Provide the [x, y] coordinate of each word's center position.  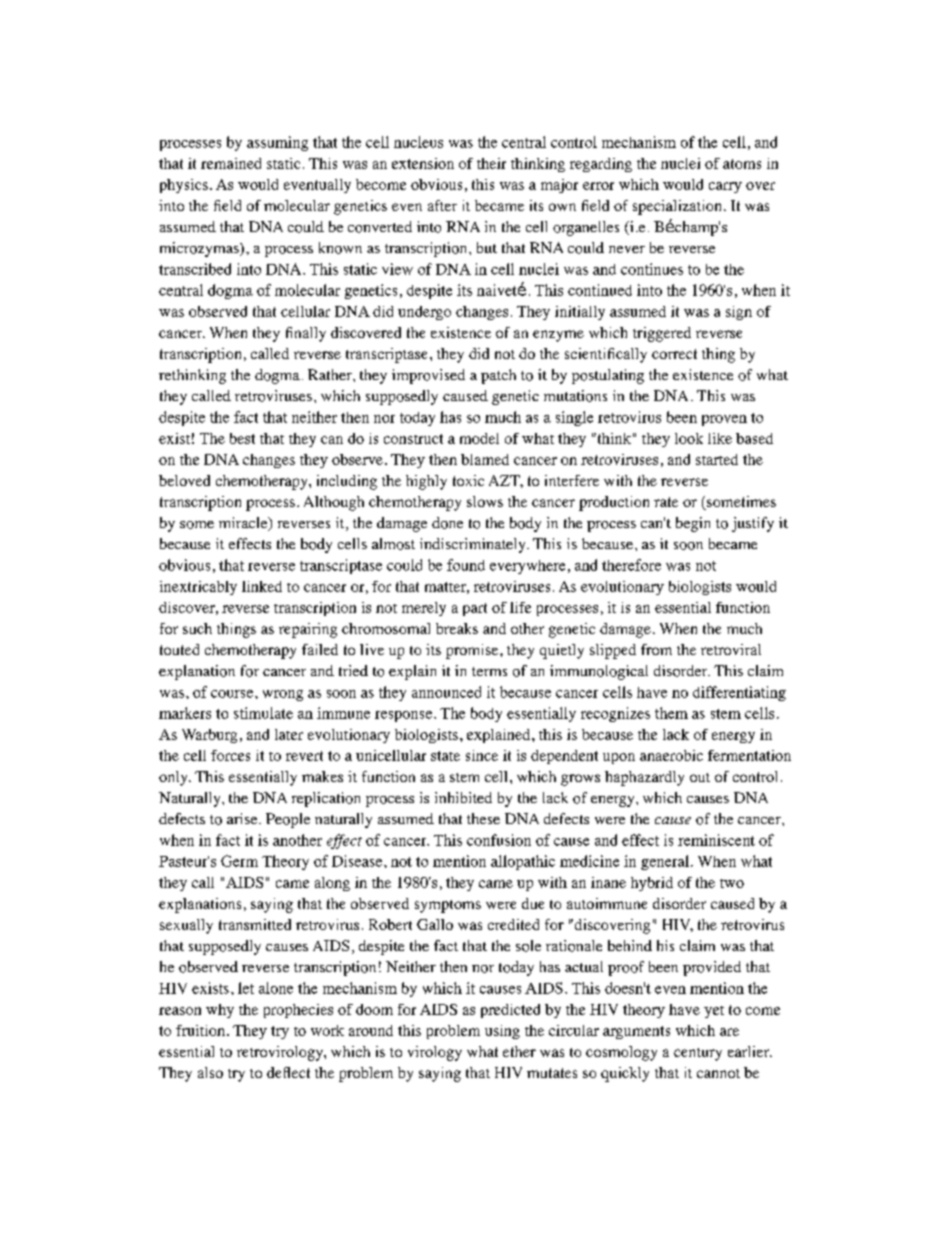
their [491, 163]
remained [231, 163]
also [210, 1072]
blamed [485, 459]
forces [230, 755]
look [689, 438]
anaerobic [671, 755]
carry [725, 187]
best [242, 438]
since [482, 755]
